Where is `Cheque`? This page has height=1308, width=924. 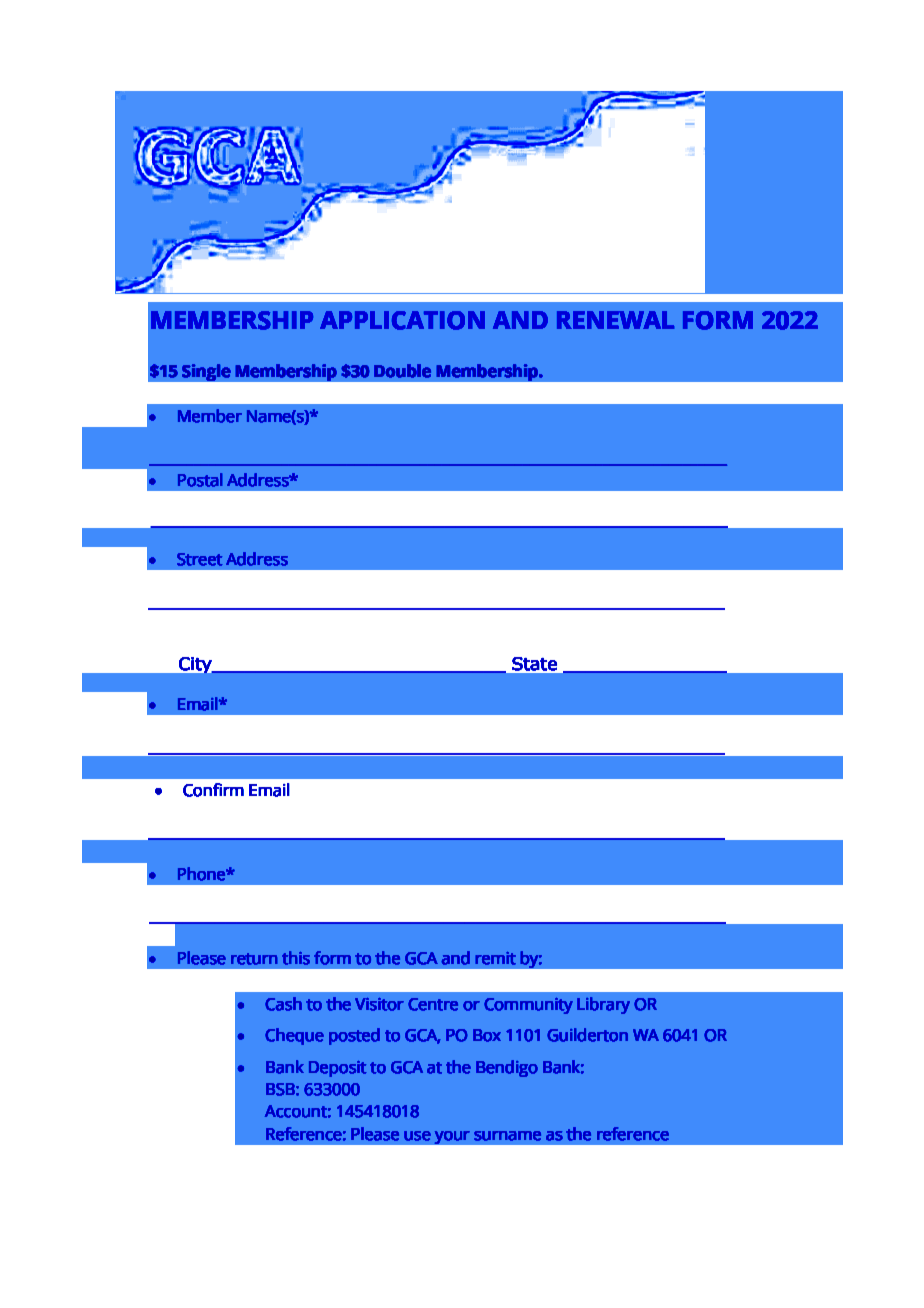 Cheque is located at coordinates (294, 1036).
